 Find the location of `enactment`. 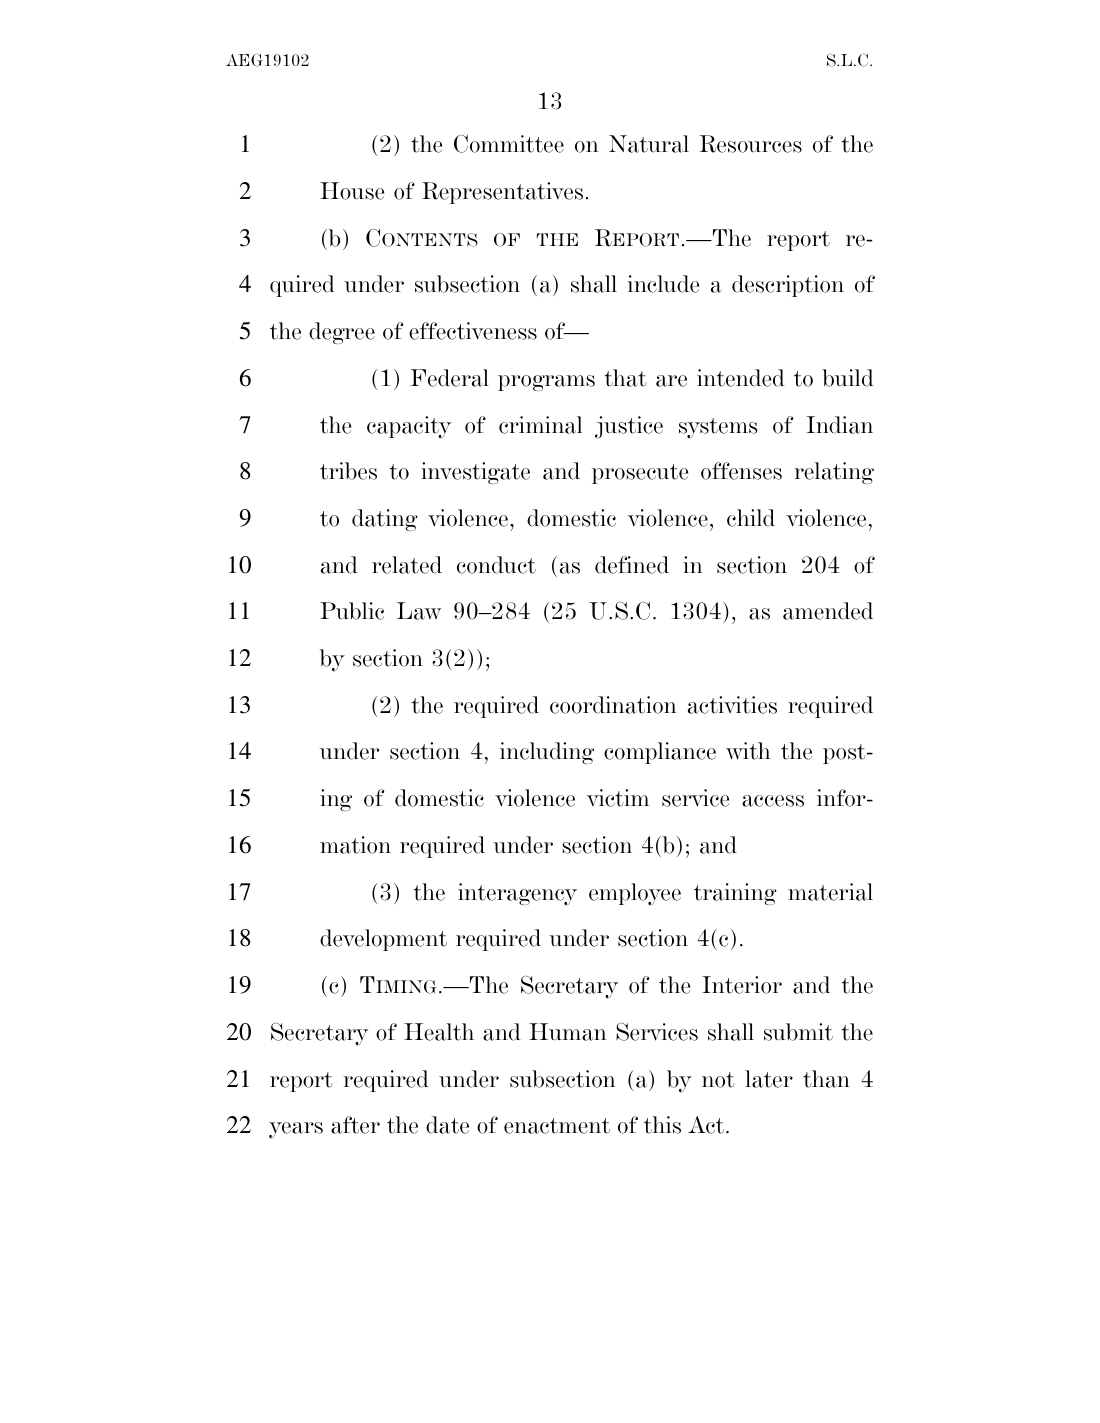

enactment is located at coordinates (557, 1126).
